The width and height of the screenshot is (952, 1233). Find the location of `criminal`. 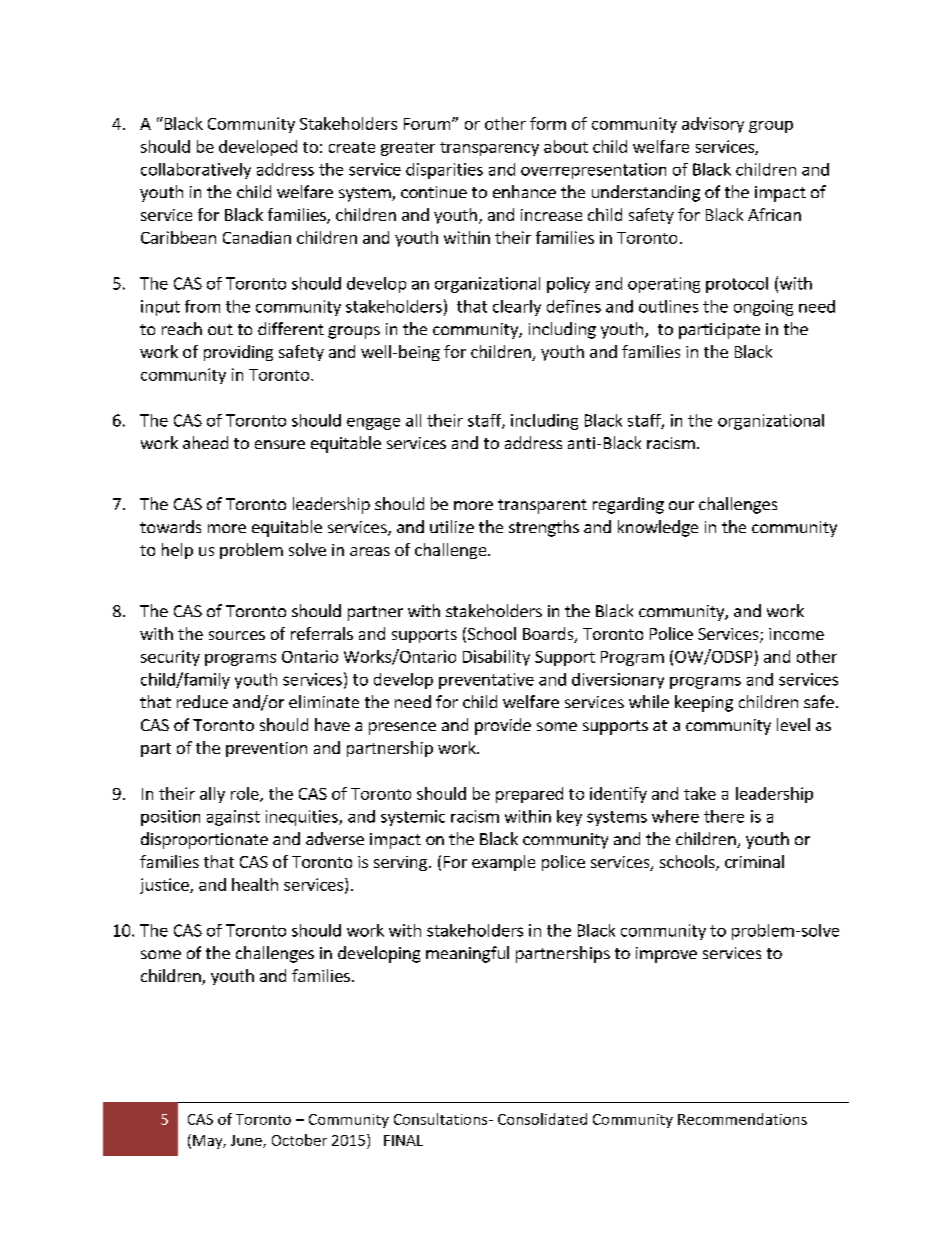

criminal is located at coordinates (754, 861).
